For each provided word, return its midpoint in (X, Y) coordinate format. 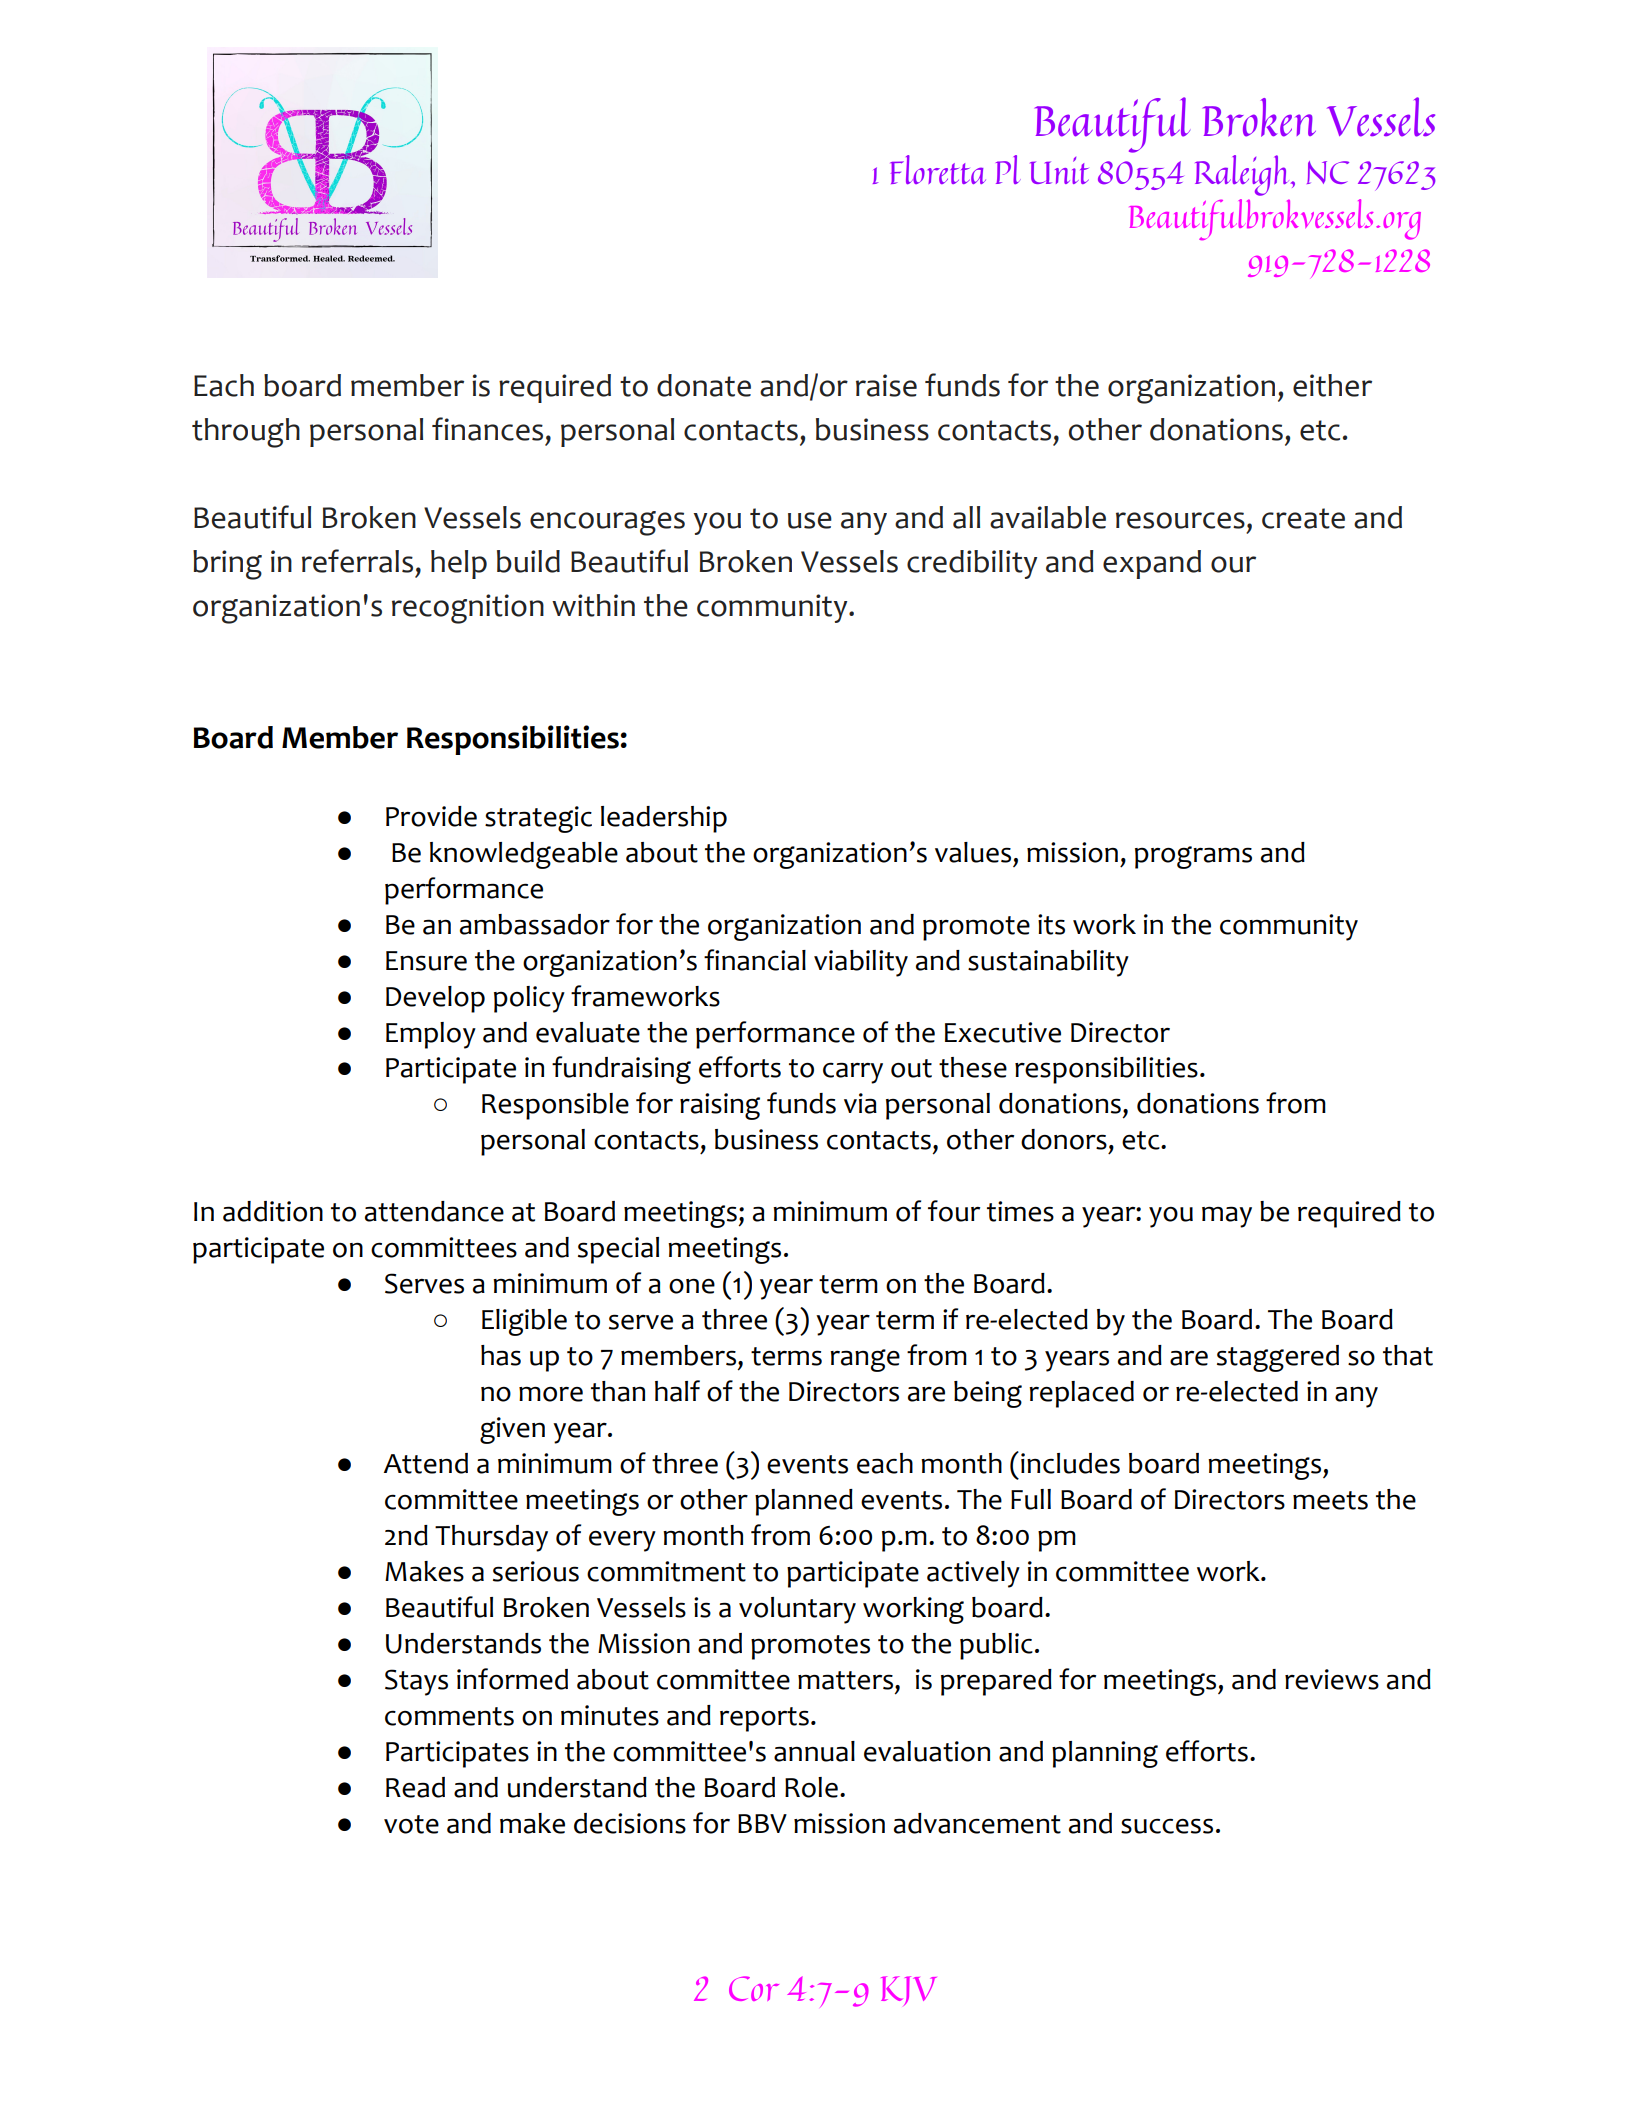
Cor (754, 1988)
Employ (431, 1035)
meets (1330, 1500)
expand (1152, 564)
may (1227, 1217)
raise (886, 385)
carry (853, 1073)
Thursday (491, 1538)
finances (487, 429)
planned (804, 1502)
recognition (468, 609)
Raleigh (1243, 175)
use (810, 520)
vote (411, 1824)
